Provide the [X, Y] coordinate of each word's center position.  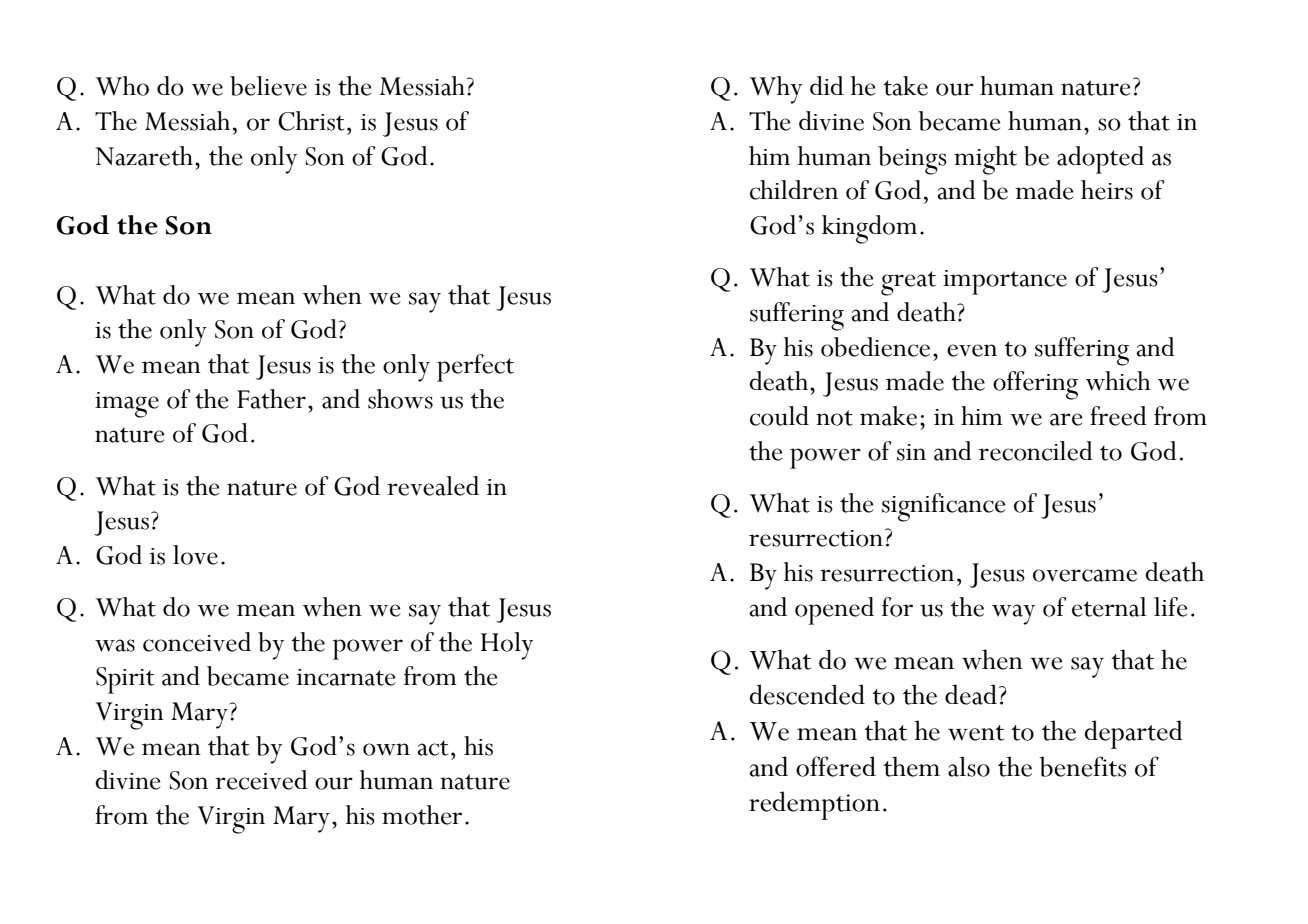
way [1013, 614]
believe [268, 86]
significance [943, 507]
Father [271, 399]
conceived [197, 642]
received [261, 780]
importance [1005, 282]
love [195, 555]
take [906, 86]
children [794, 190]
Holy [507, 646]
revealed [433, 486]
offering [1035, 385]
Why [775, 90]
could [779, 416]
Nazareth [145, 156]
